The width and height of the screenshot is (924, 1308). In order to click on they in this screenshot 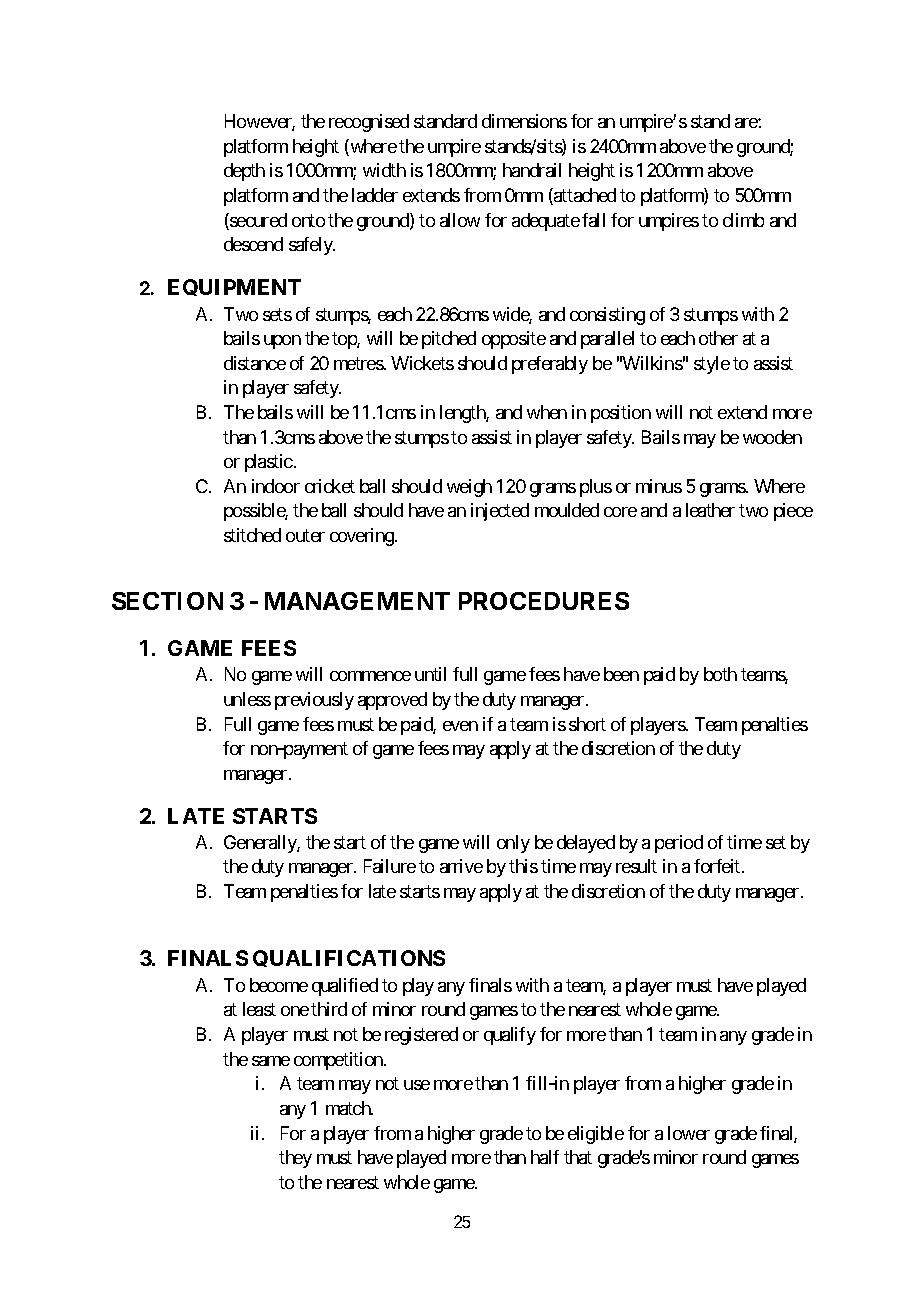, I will do `click(295, 1159)`.
